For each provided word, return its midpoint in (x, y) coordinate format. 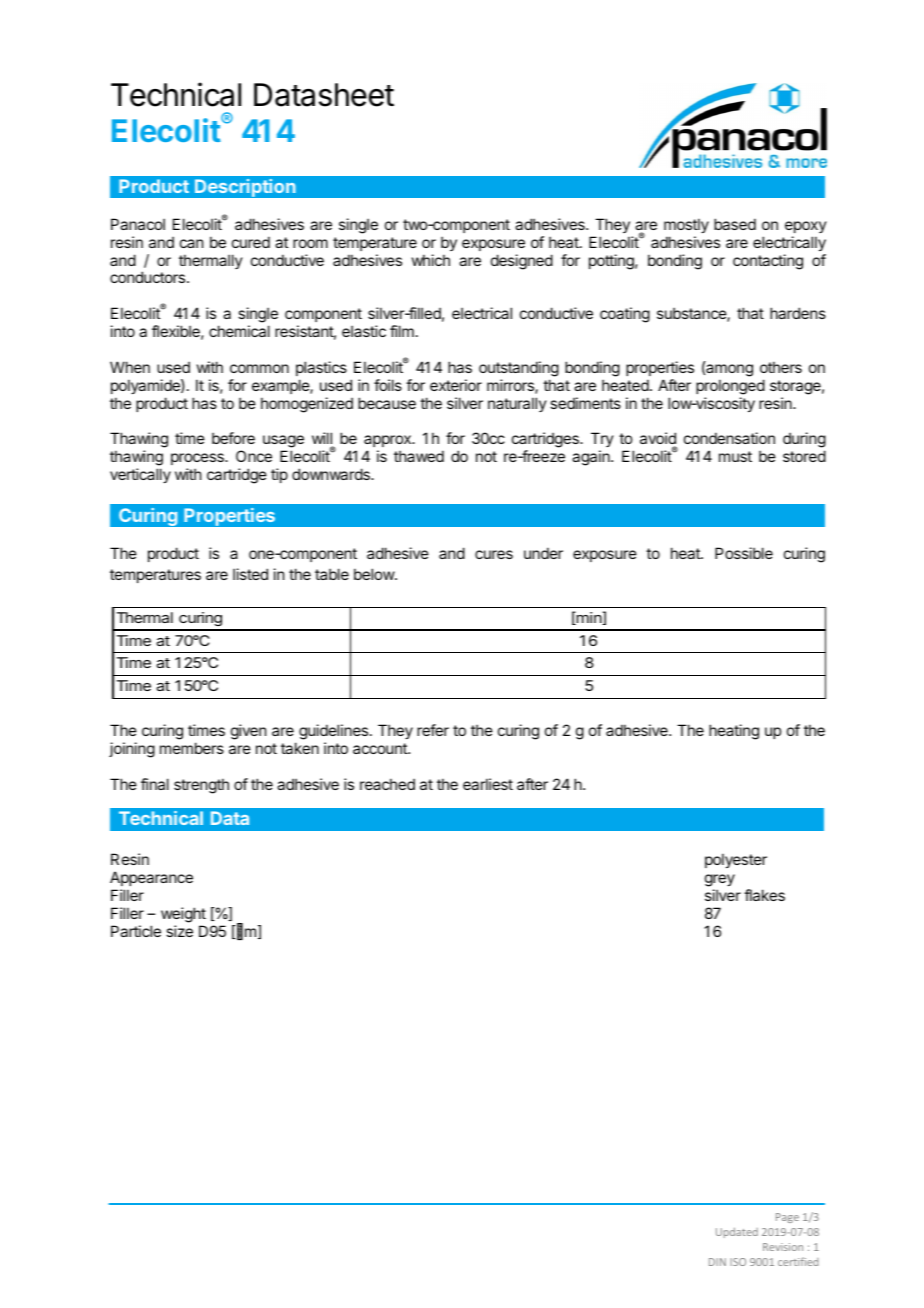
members (192, 748)
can (191, 243)
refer (433, 730)
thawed (419, 456)
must (735, 456)
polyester (736, 860)
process (198, 459)
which (431, 260)
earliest (488, 784)
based (735, 224)
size (179, 931)
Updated (737, 1232)
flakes (764, 895)
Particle (136, 931)
